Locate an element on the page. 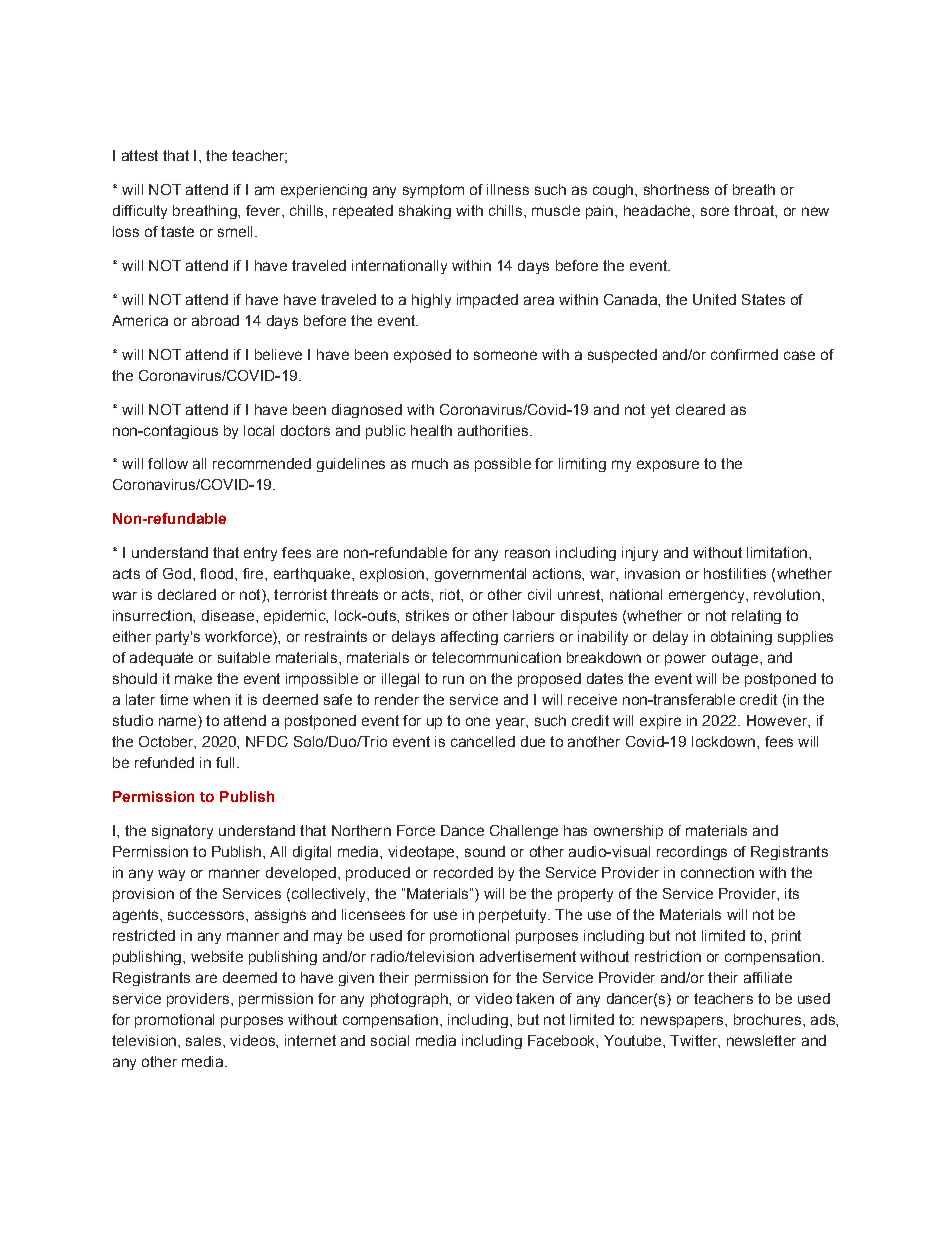 This document has width=952, height=1233. recordings is located at coordinates (692, 853).
